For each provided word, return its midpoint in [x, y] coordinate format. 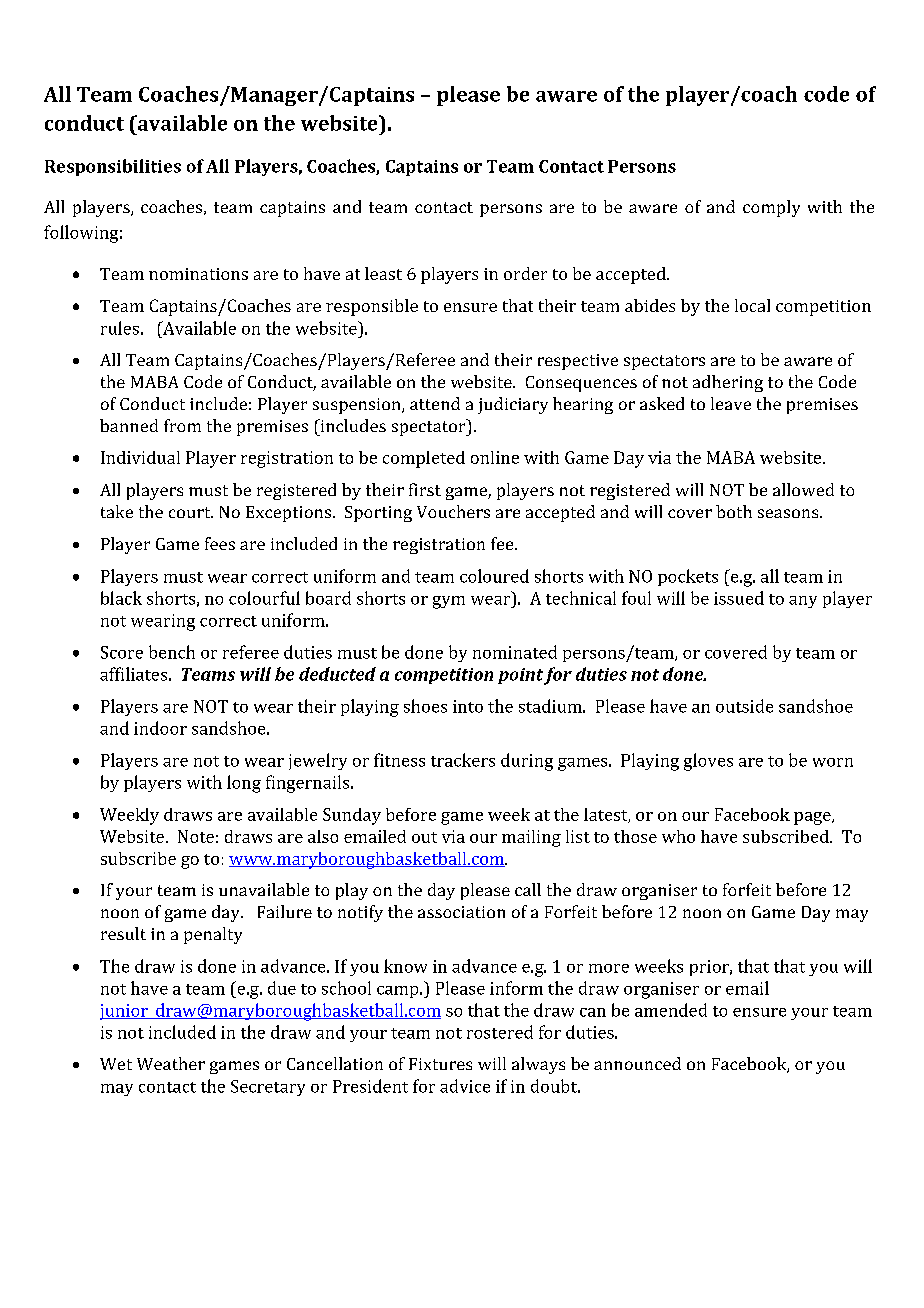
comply [771, 208]
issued [739, 598]
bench [172, 652]
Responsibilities [113, 167]
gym [449, 602]
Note [196, 836]
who [678, 836]
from [182, 425]
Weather [171, 1063]
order [525, 273]
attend [435, 403]
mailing [531, 838]
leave [731, 403]
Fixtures [440, 1064]
